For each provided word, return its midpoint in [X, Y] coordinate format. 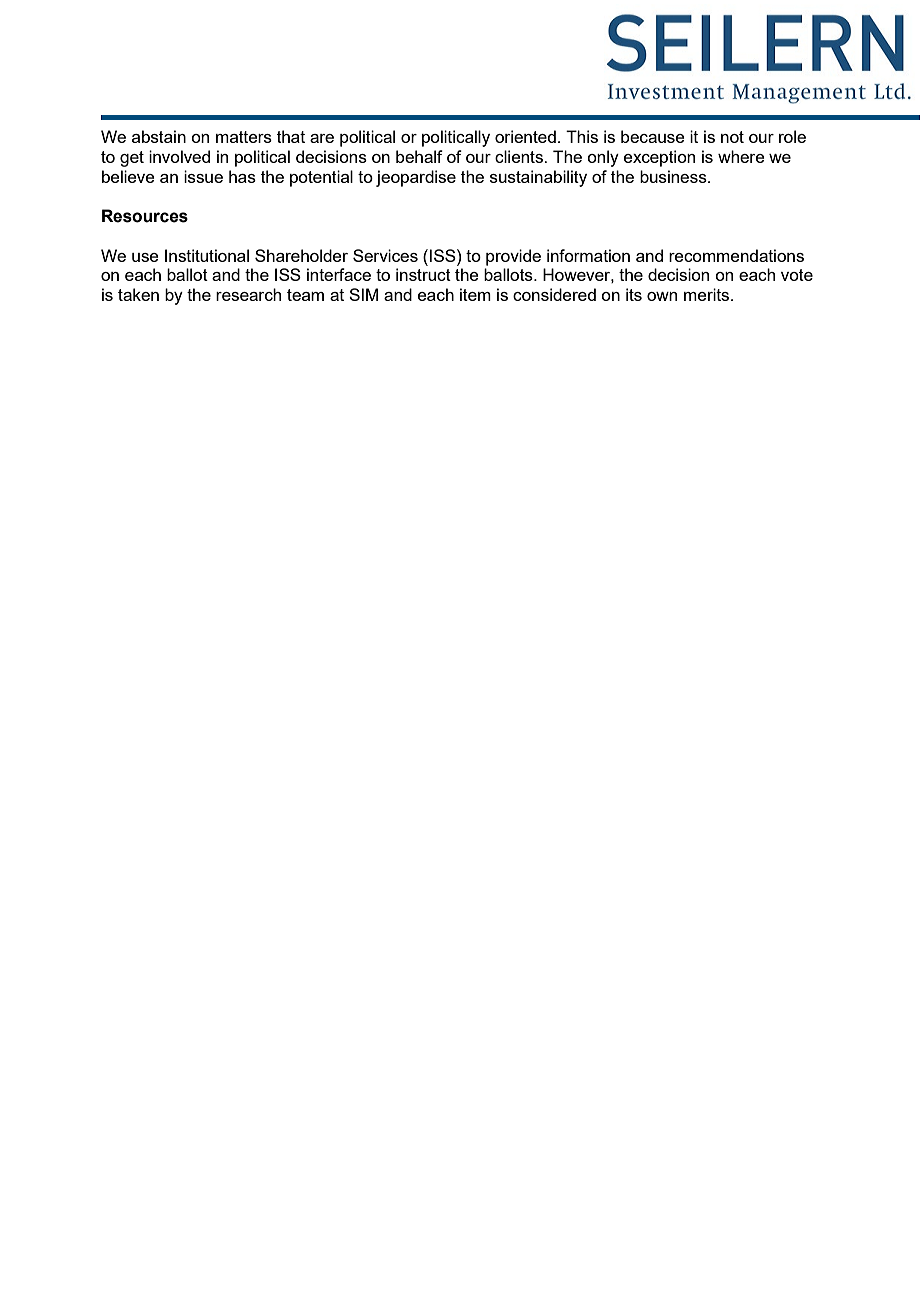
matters [244, 137]
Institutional [207, 255]
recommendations [736, 255]
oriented [525, 136]
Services [385, 255]
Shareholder [301, 255]
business [674, 176]
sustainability [538, 178]
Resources [145, 216]
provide [513, 257]
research [248, 294]
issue [203, 176]
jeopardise [416, 178]
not [732, 137]
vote [797, 275]
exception [659, 158]
